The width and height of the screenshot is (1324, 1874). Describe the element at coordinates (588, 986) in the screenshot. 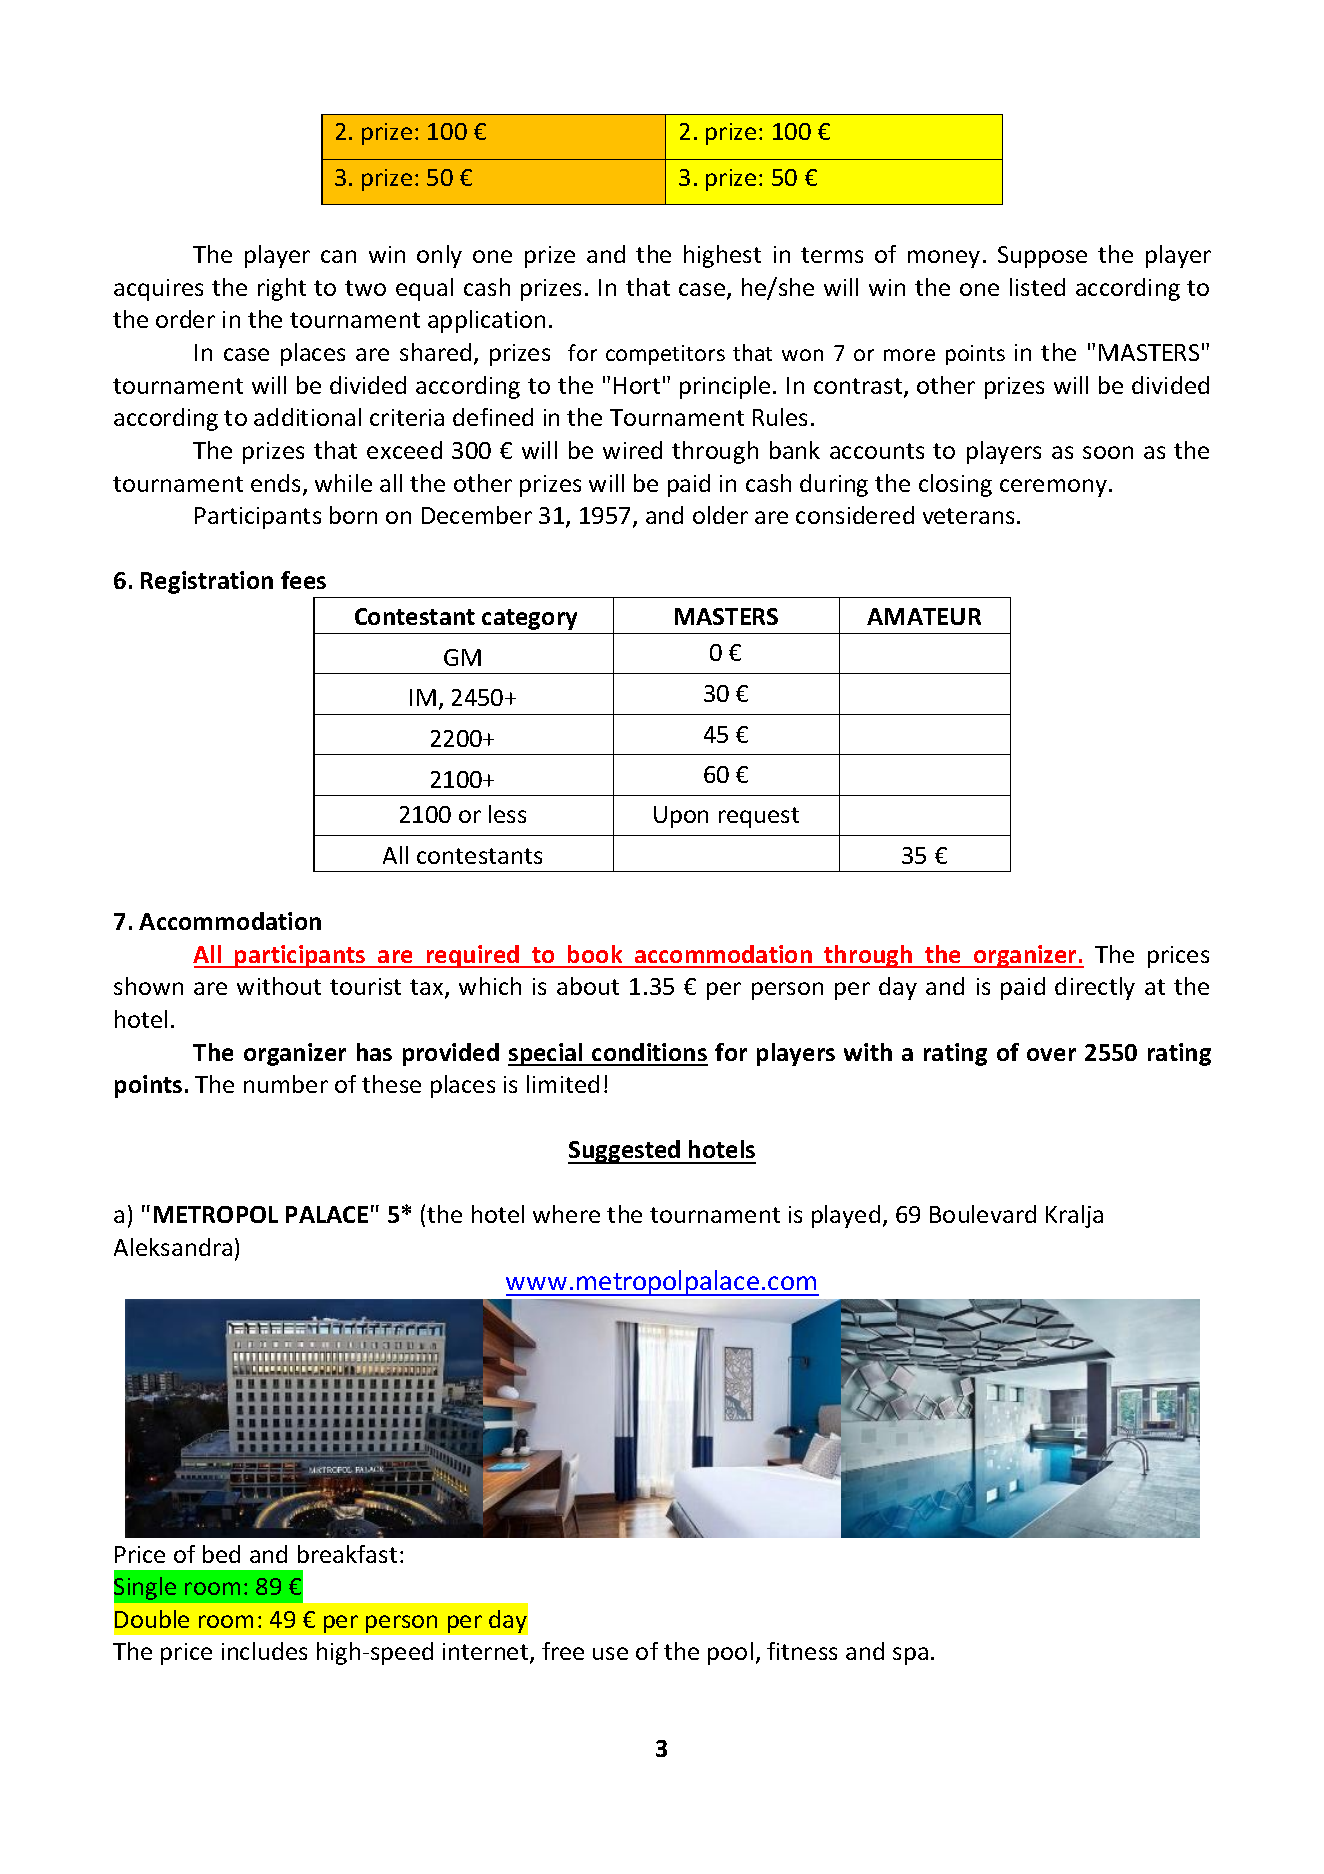

I see `about` at that location.
